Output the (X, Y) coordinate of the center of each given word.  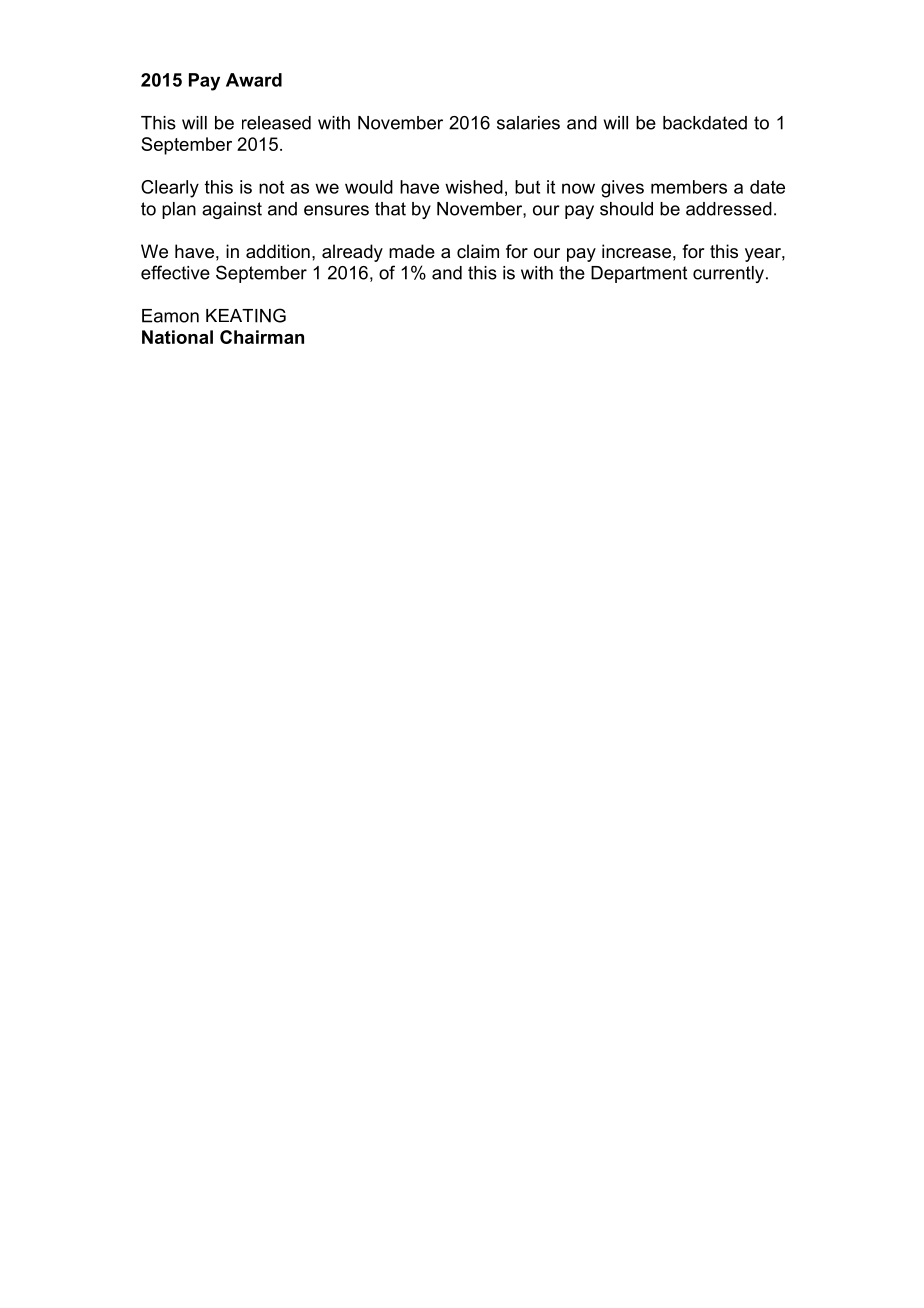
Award (254, 80)
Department (639, 274)
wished (474, 187)
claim (478, 251)
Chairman (262, 337)
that (390, 209)
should (626, 209)
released (276, 123)
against (232, 210)
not (271, 187)
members (689, 187)
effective (175, 272)
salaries (528, 123)
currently (728, 274)
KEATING (246, 315)
